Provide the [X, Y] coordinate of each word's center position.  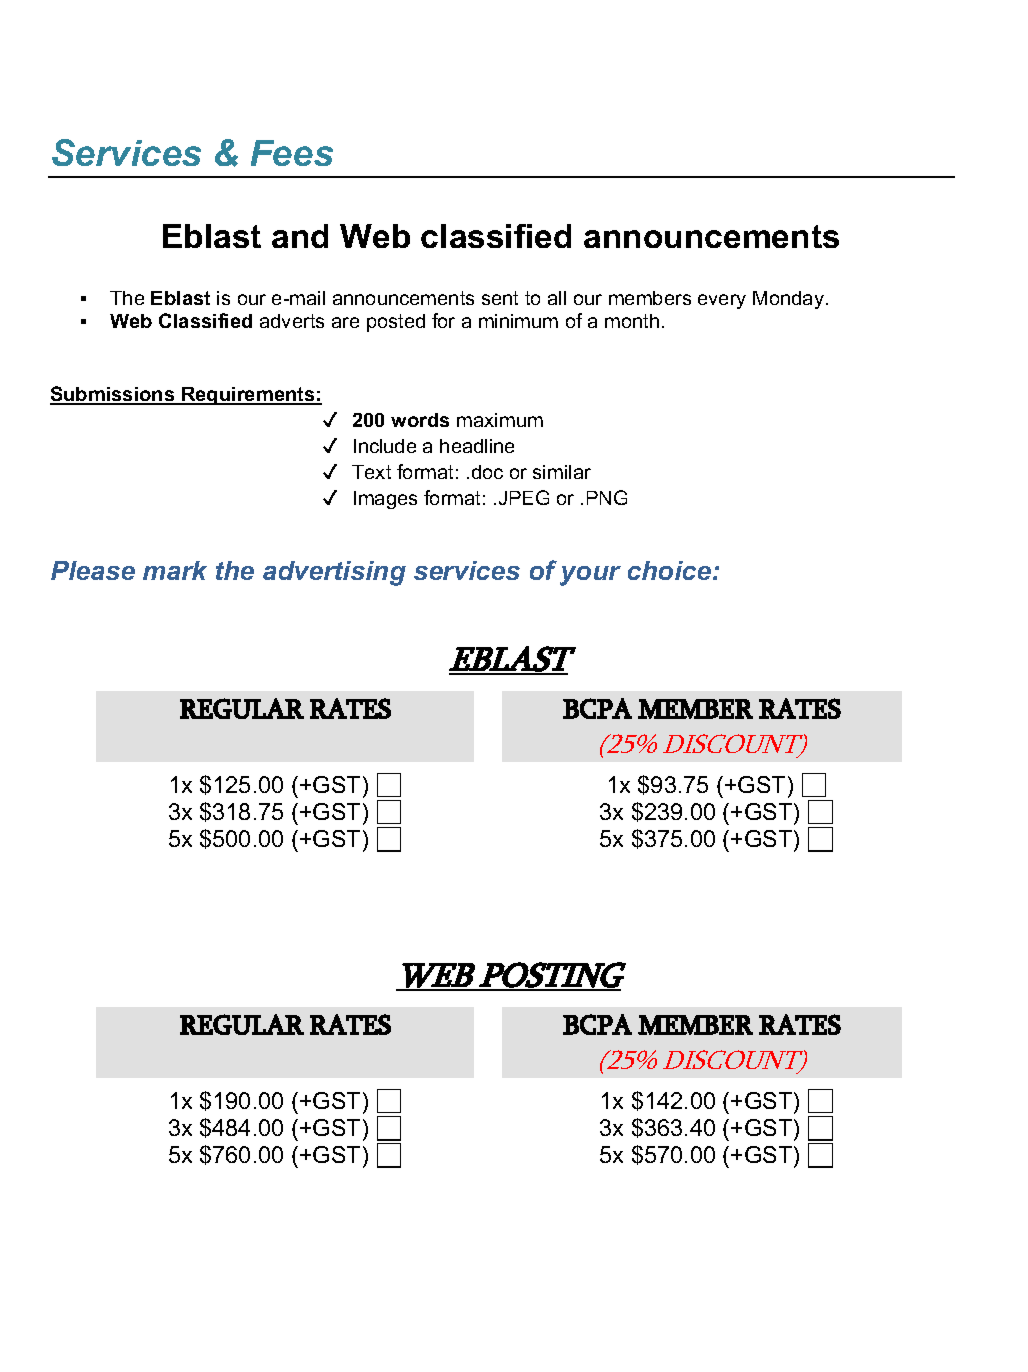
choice [671, 570]
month [632, 321]
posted [396, 323]
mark [175, 570]
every [722, 301]
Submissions [113, 395]
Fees [292, 153]
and [300, 236]
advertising [334, 573]
